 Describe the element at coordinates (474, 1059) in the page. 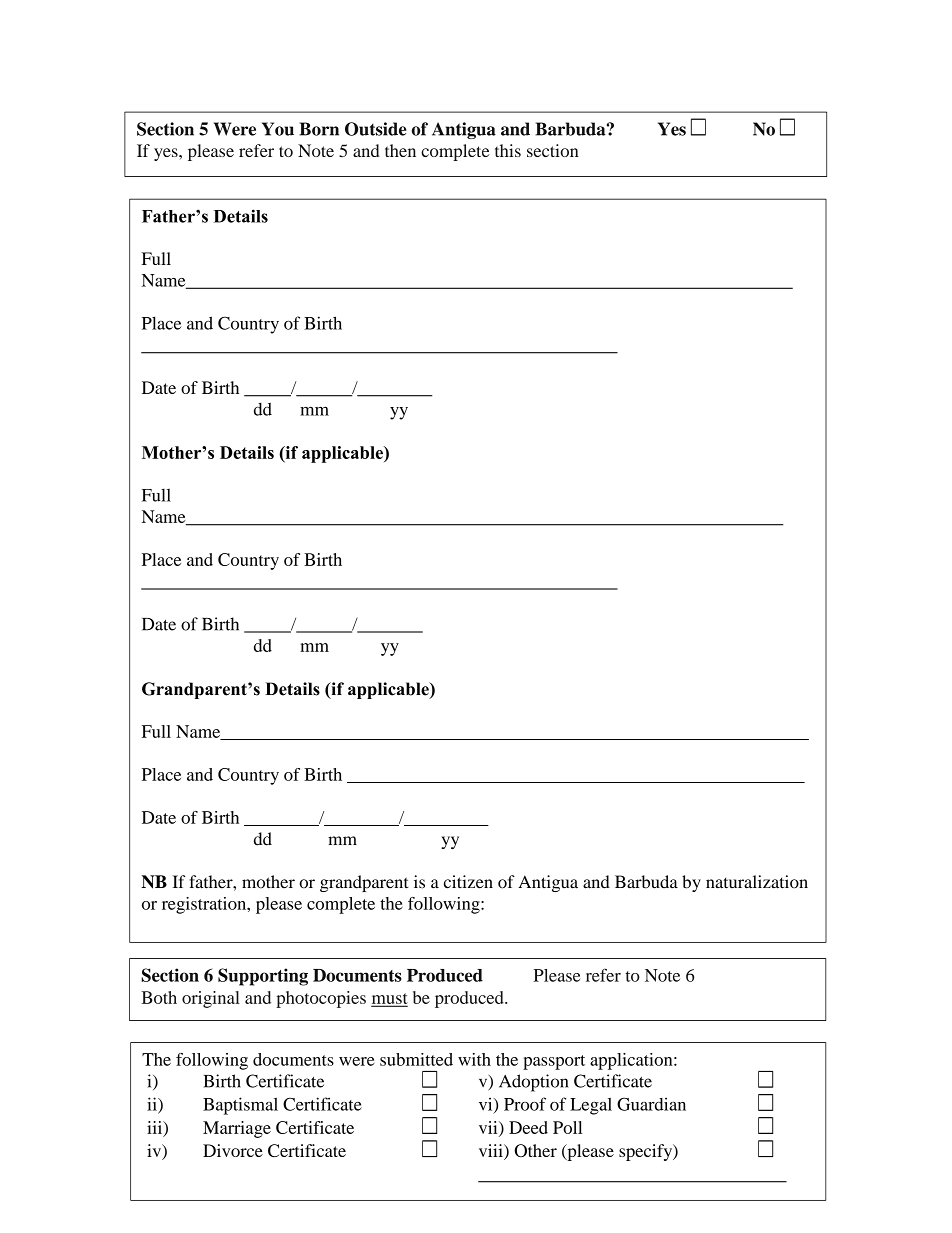

I see `with` at that location.
